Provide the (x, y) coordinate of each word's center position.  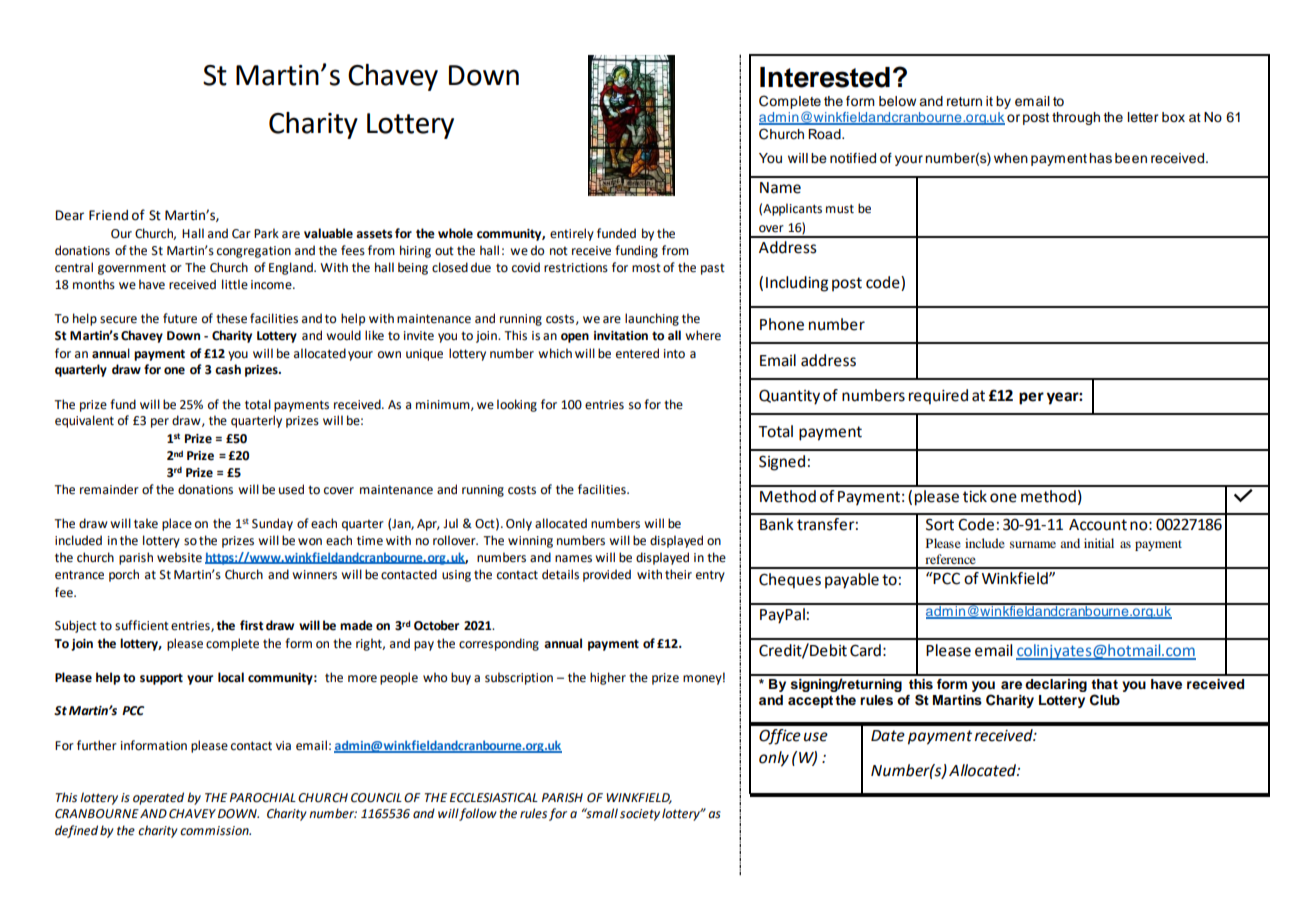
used (291, 489)
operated (158, 798)
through (1076, 118)
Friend (108, 215)
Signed (782, 463)
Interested (825, 77)
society (640, 815)
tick (975, 496)
